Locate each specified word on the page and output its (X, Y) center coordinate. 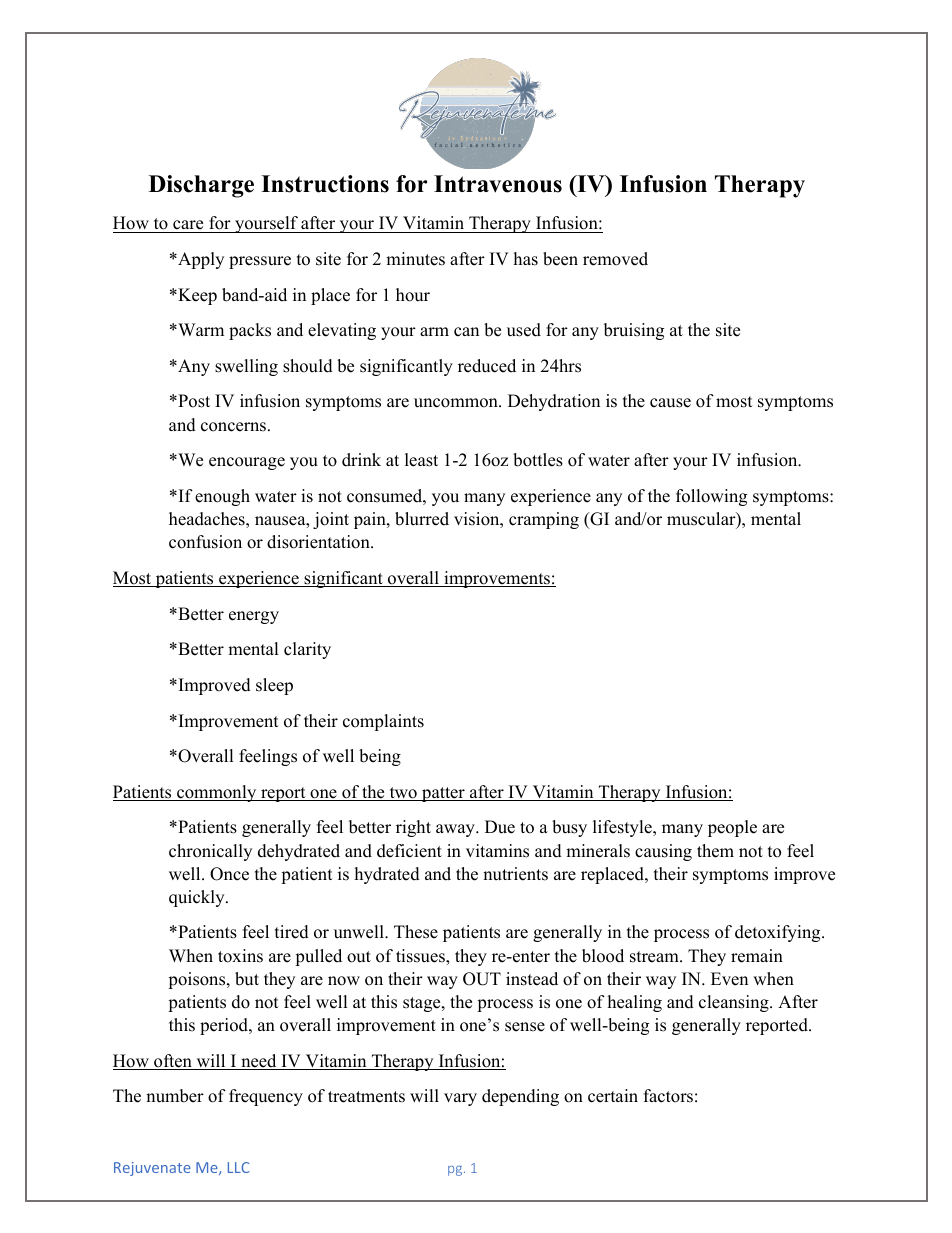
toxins (240, 956)
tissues (421, 957)
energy (254, 617)
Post (193, 401)
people (732, 828)
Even (729, 979)
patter (443, 794)
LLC (239, 1167)
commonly (217, 793)
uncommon (457, 403)
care (188, 225)
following (711, 497)
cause (670, 403)
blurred (422, 519)
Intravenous (498, 184)
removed (615, 259)
